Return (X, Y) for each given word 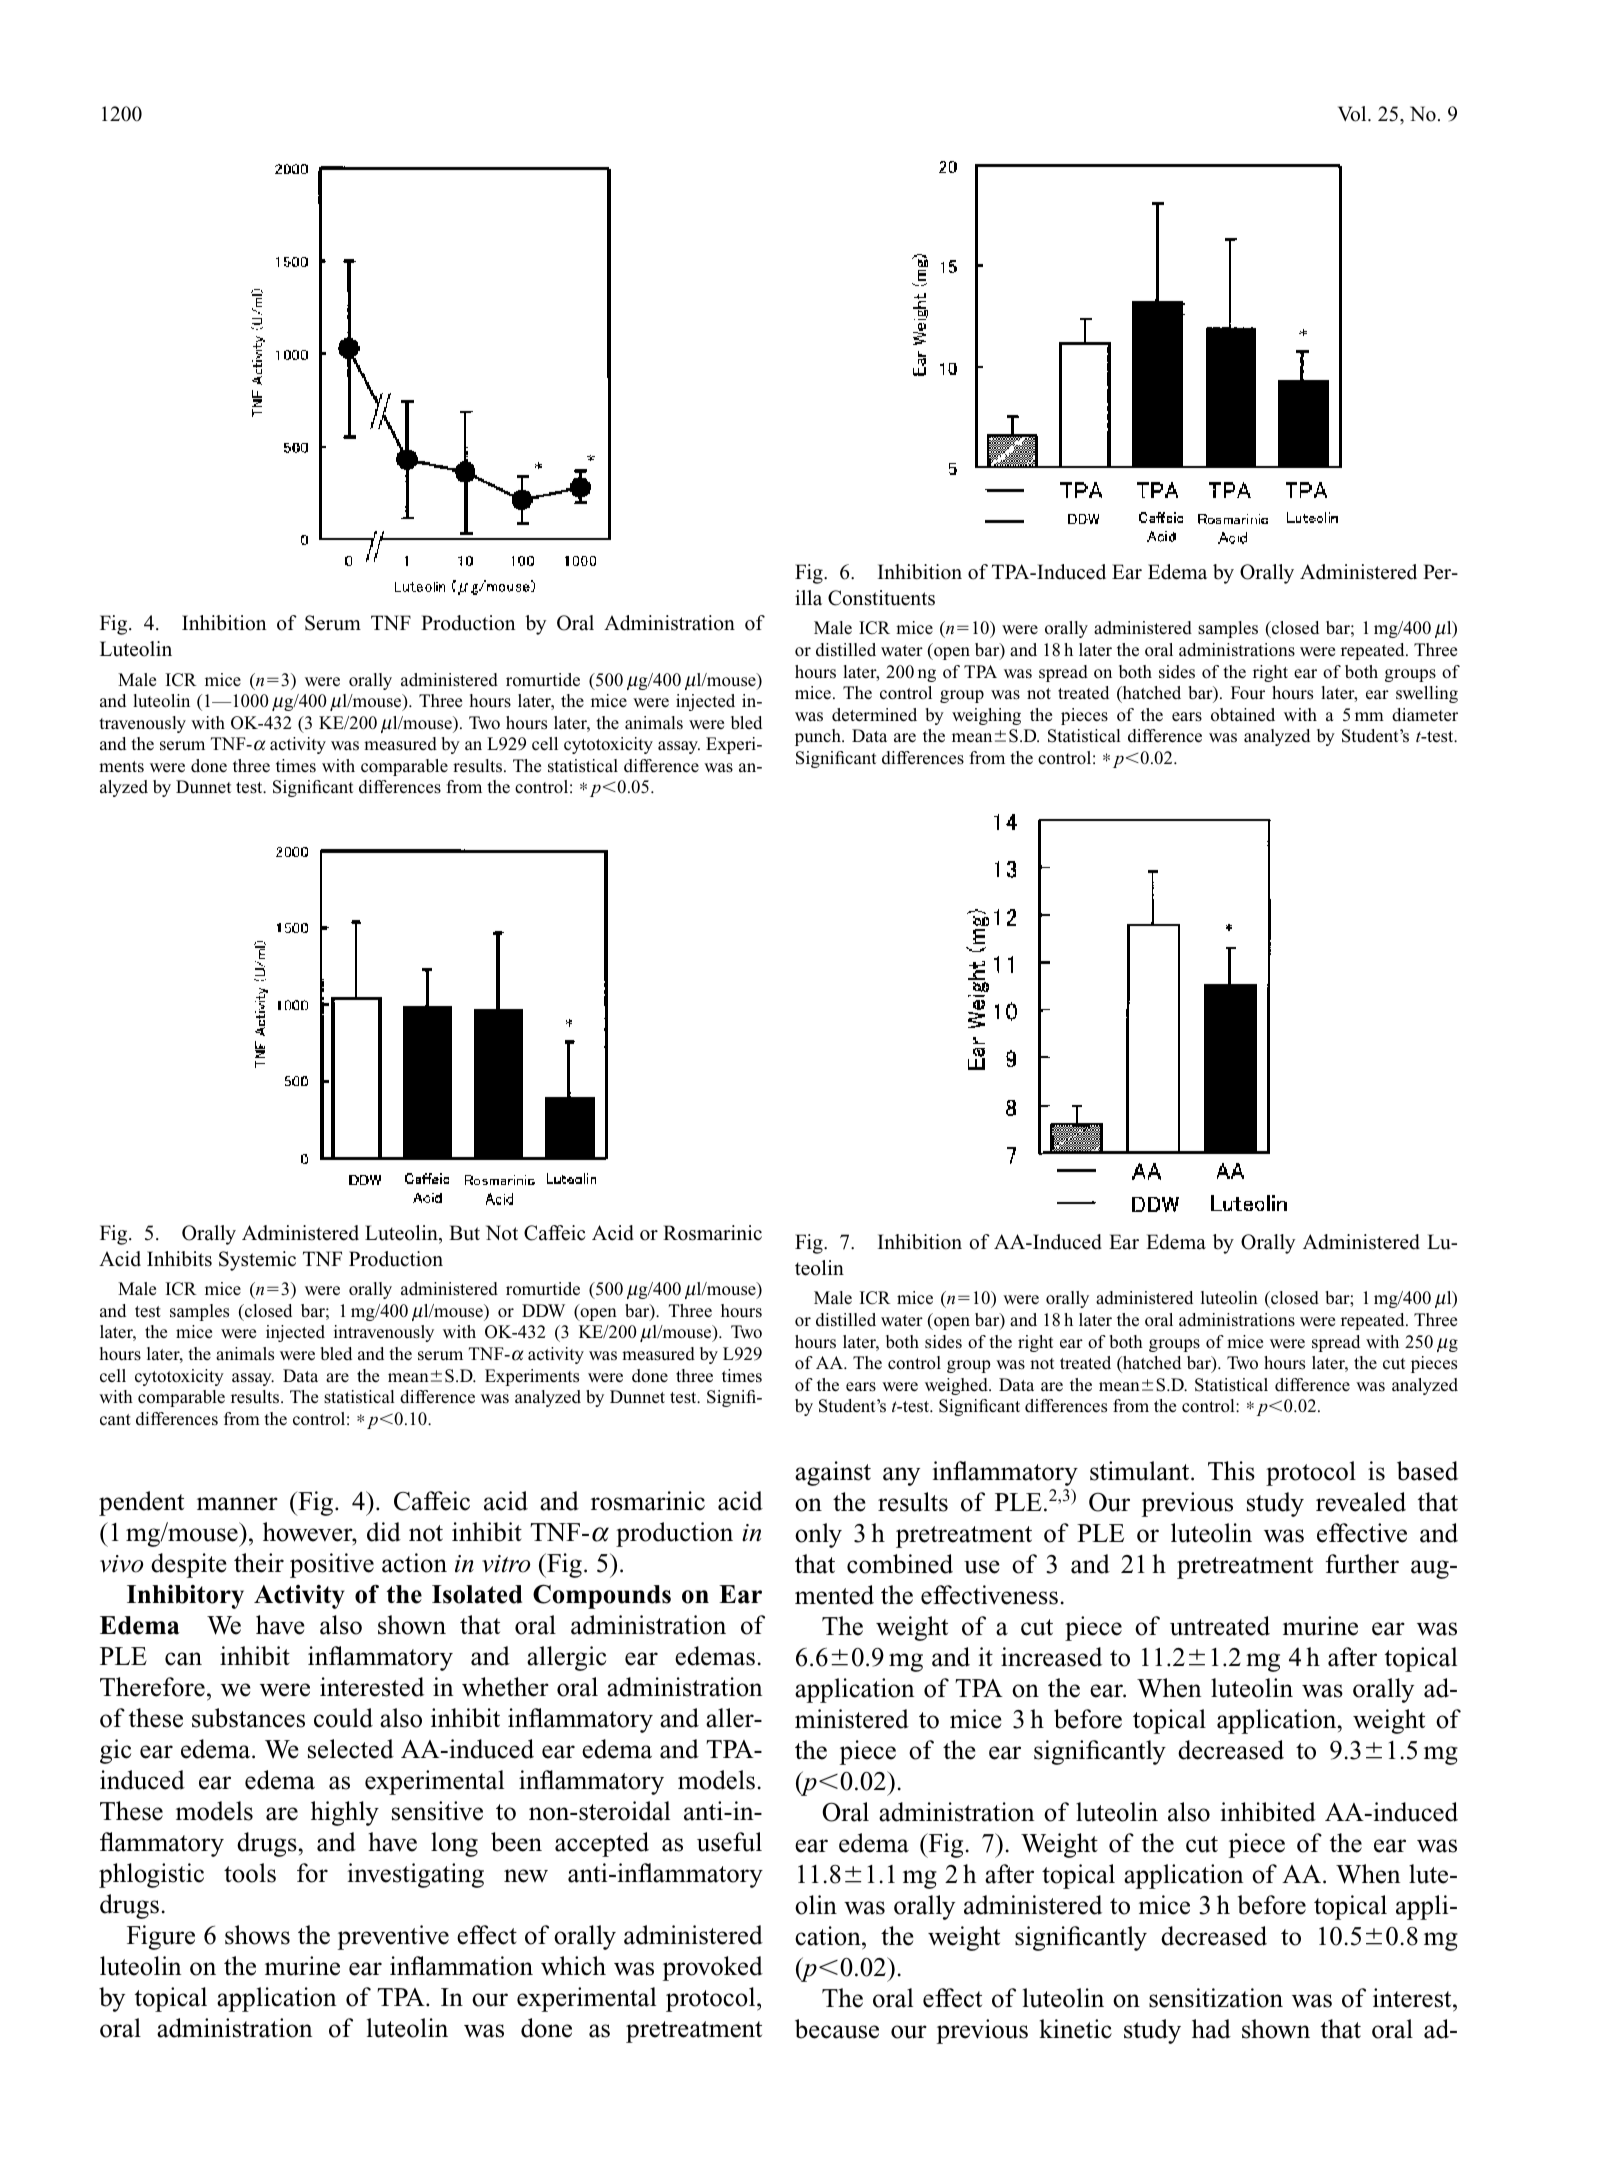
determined (874, 715)
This (1231, 1471)
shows (257, 1935)
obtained (1243, 715)
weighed (957, 1386)
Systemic (257, 1261)
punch (819, 737)
